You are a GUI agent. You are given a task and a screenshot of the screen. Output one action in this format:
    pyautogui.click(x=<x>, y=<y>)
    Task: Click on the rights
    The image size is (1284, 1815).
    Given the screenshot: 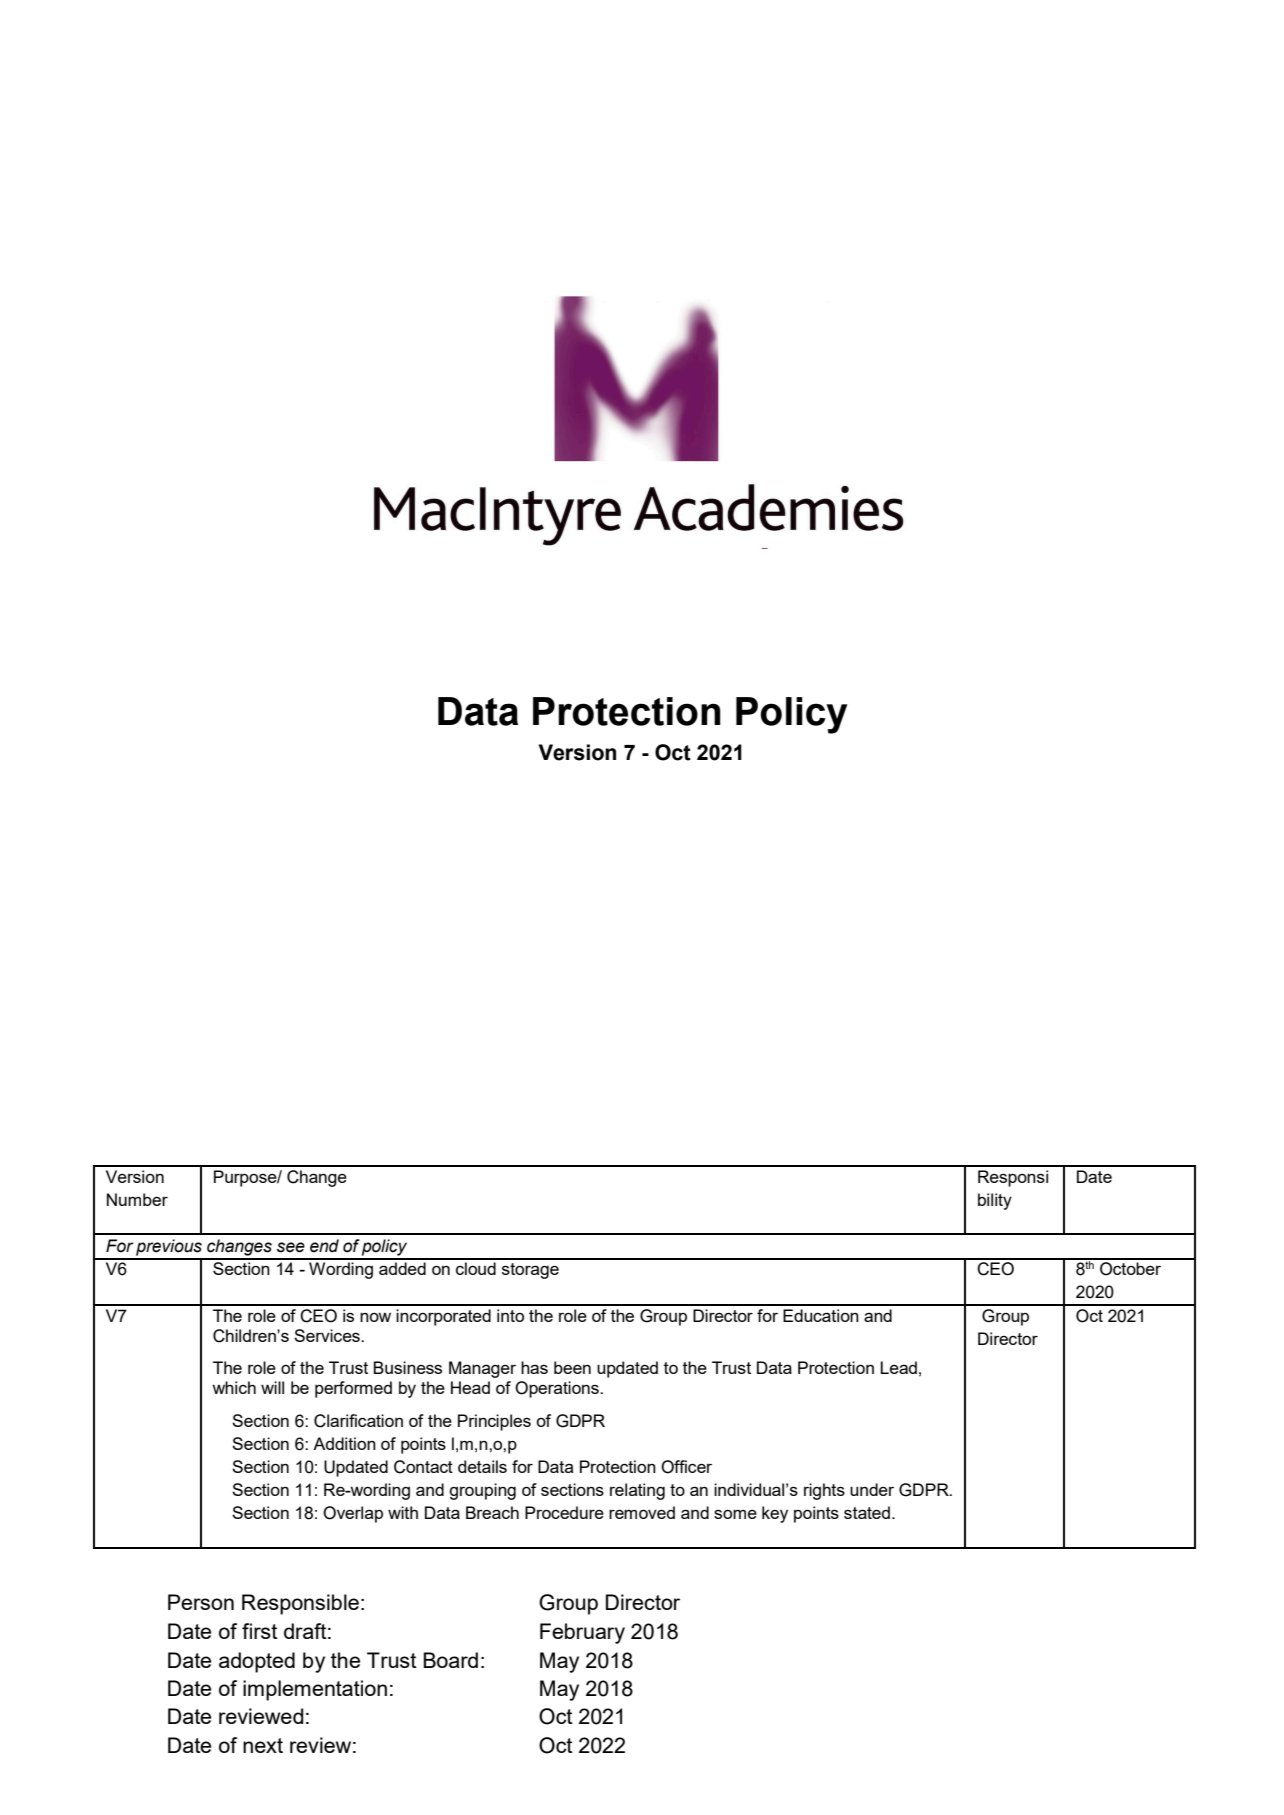 What is the action you would take?
    pyautogui.click(x=824, y=1491)
